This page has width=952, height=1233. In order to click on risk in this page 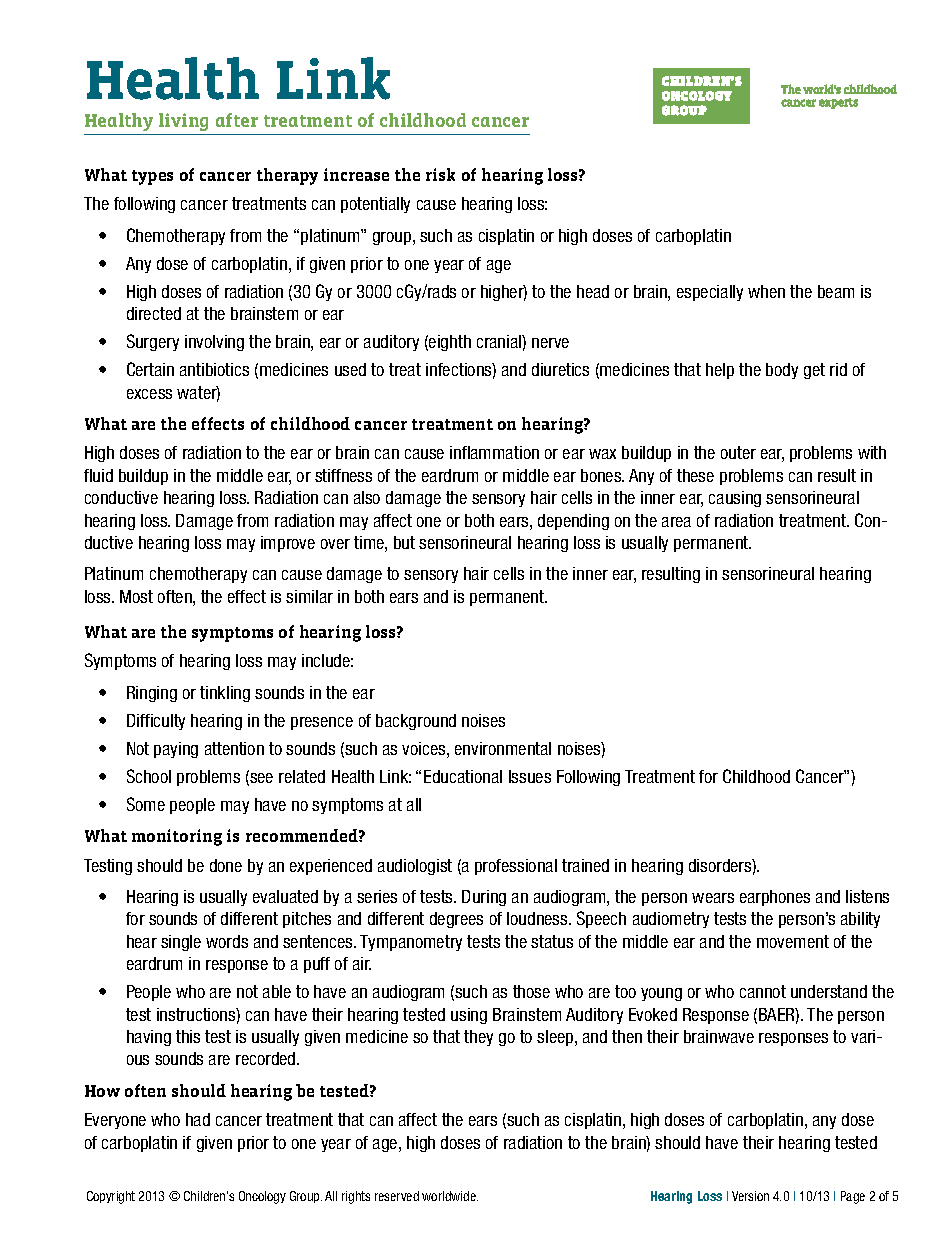, I will do `click(440, 174)`.
